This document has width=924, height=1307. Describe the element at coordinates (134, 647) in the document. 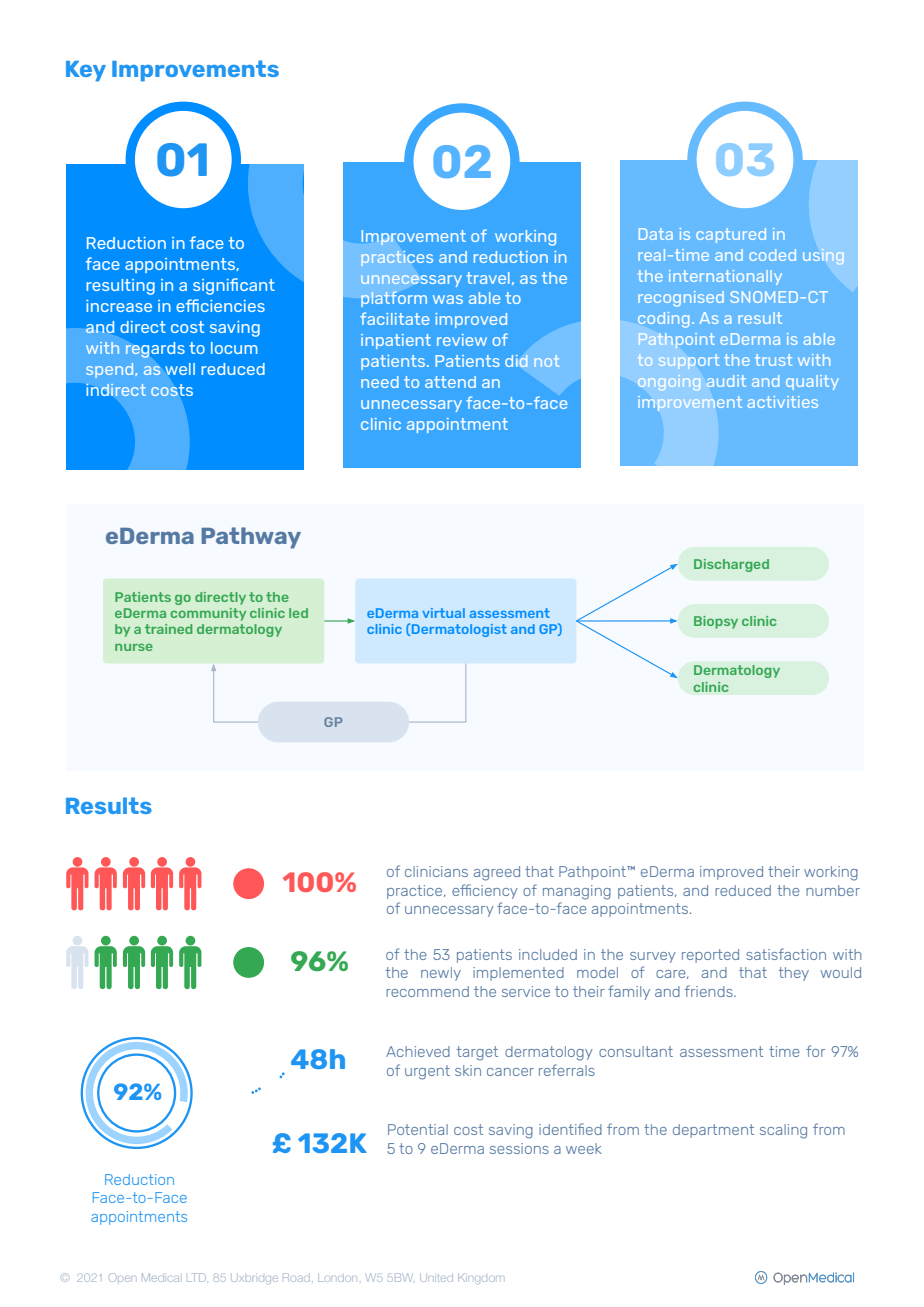

I see `nurse` at that location.
